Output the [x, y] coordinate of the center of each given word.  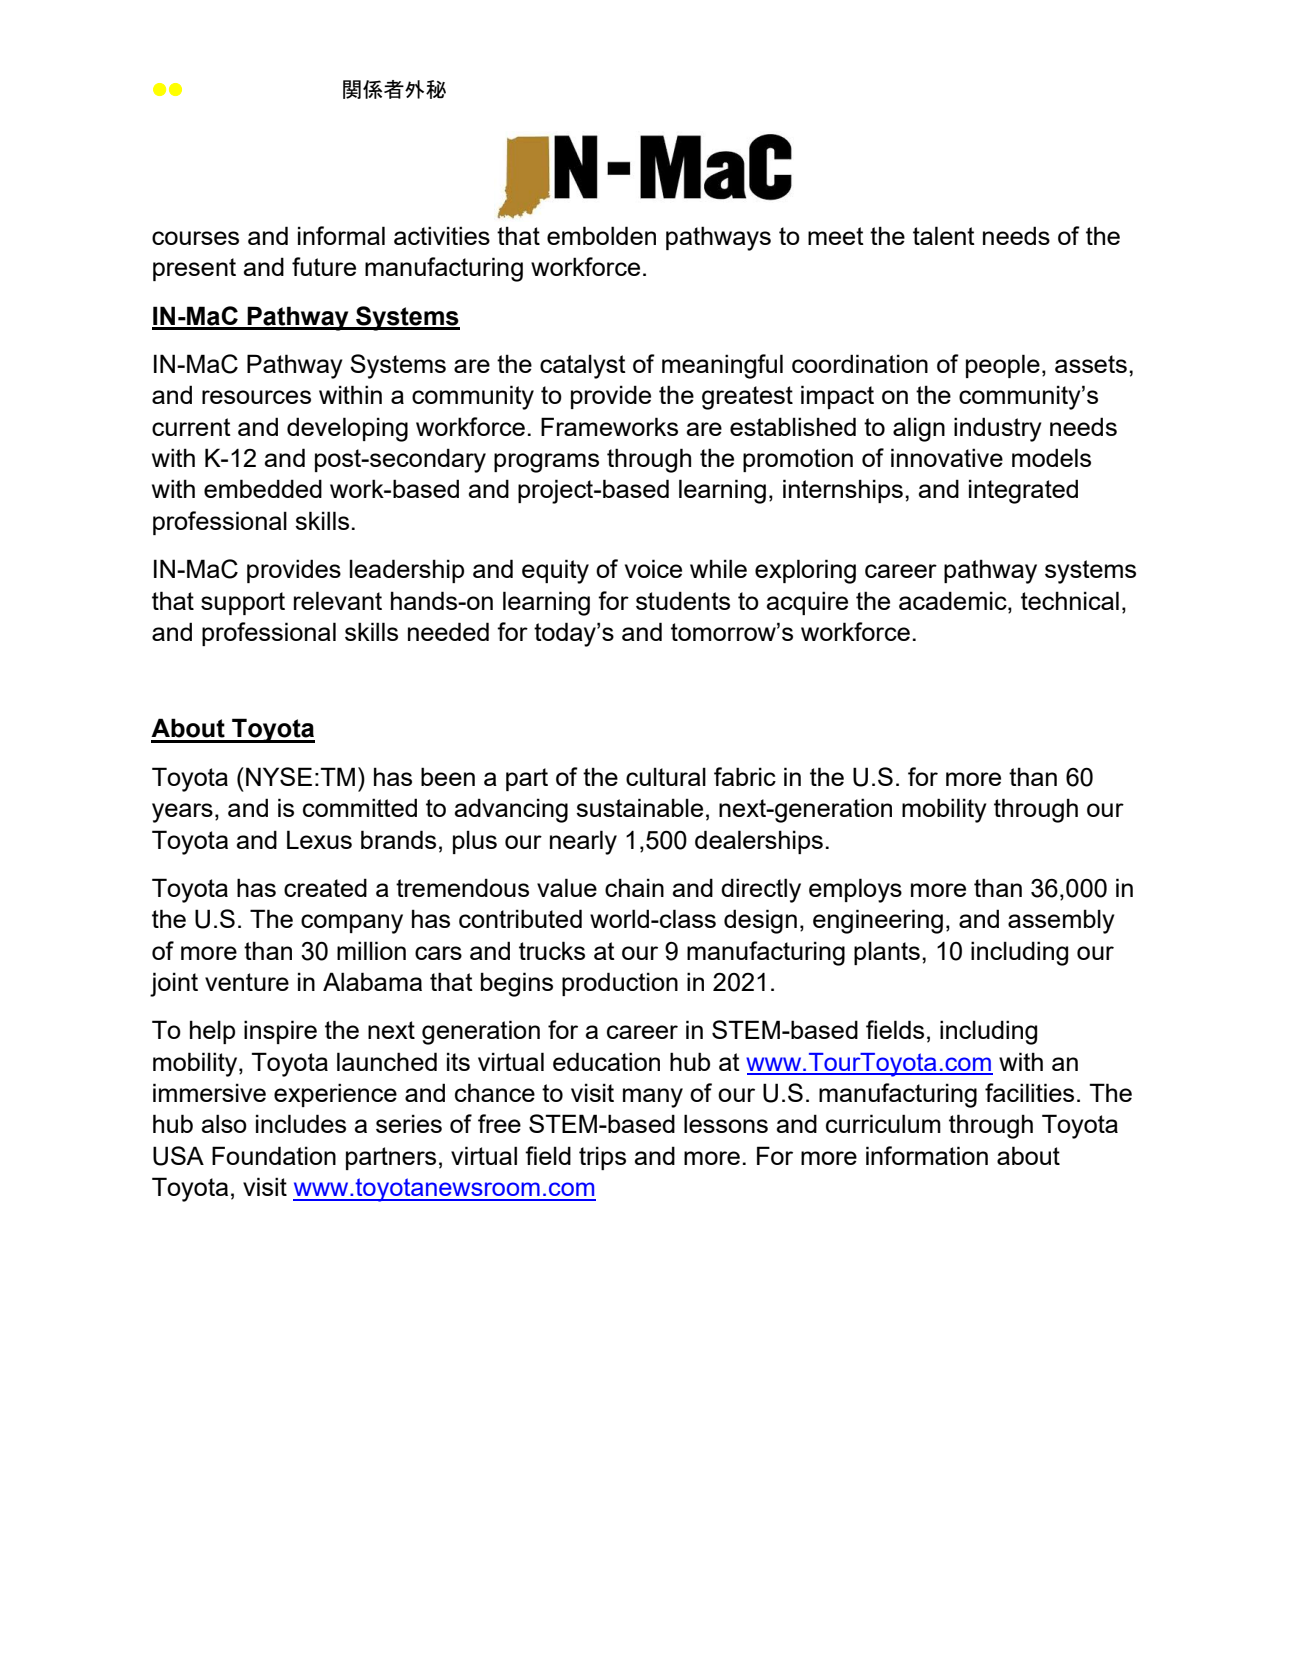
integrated [1023, 491]
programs [546, 463]
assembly [1061, 921]
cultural [666, 776]
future [324, 266]
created [325, 887]
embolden [601, 235]
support [243, 603]
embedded [263, 488]
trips [602, 1158]
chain [634, 887]
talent [944, 235]
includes [301, 1123]
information [927, 1155]
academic [954, 600]
